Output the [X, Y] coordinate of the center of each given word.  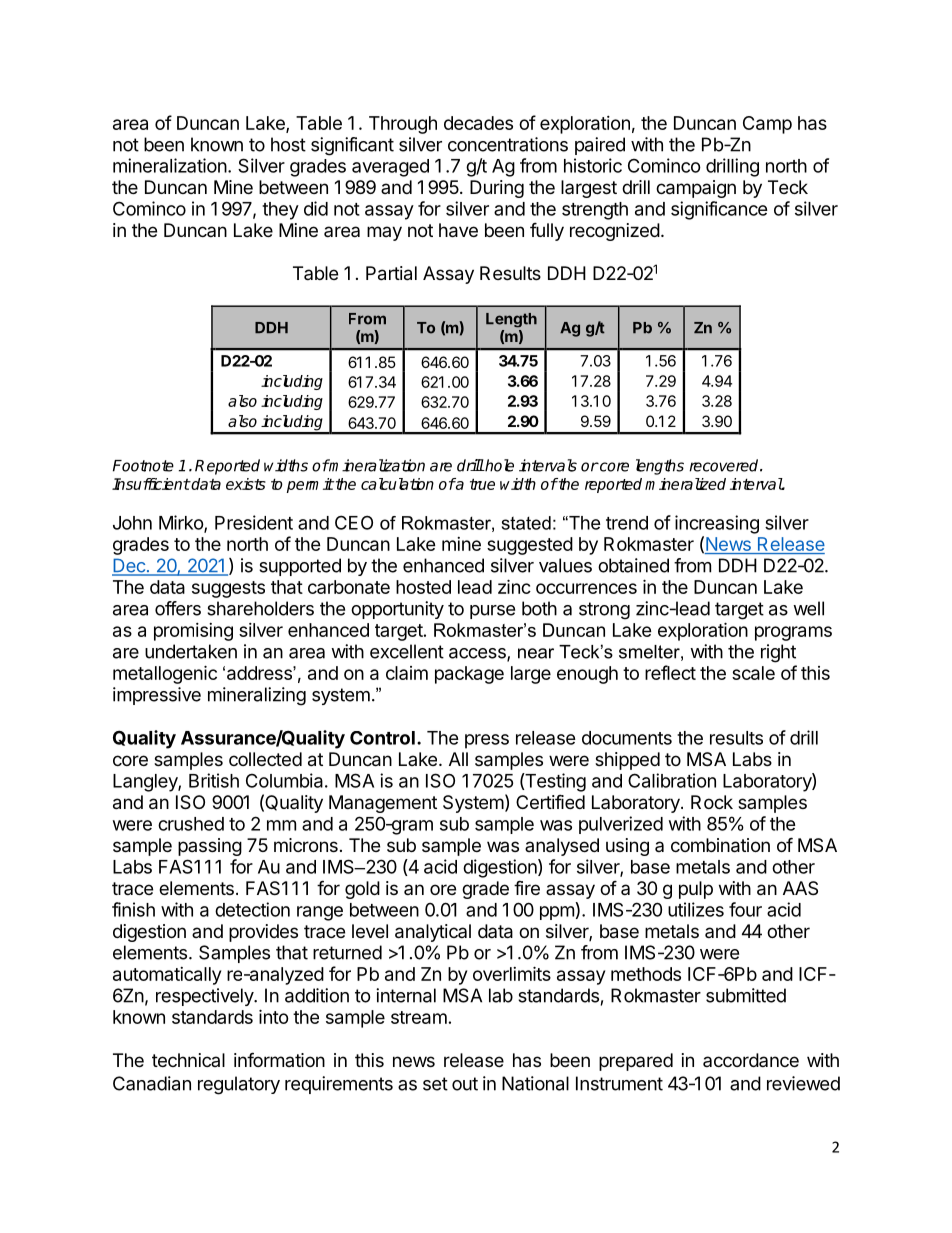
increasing [717, 524]
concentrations [508, 144]
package [469, 675]
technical [188, 1060]
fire [527, 887]
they [280, 211]
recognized [615, 232]
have [458, 230]
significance [719, 210]
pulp [696, 890]
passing [210, 847]
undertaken [191, 651]
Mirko [182, 523]
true [482, 484]
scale [753, 673]
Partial [391, 273]
